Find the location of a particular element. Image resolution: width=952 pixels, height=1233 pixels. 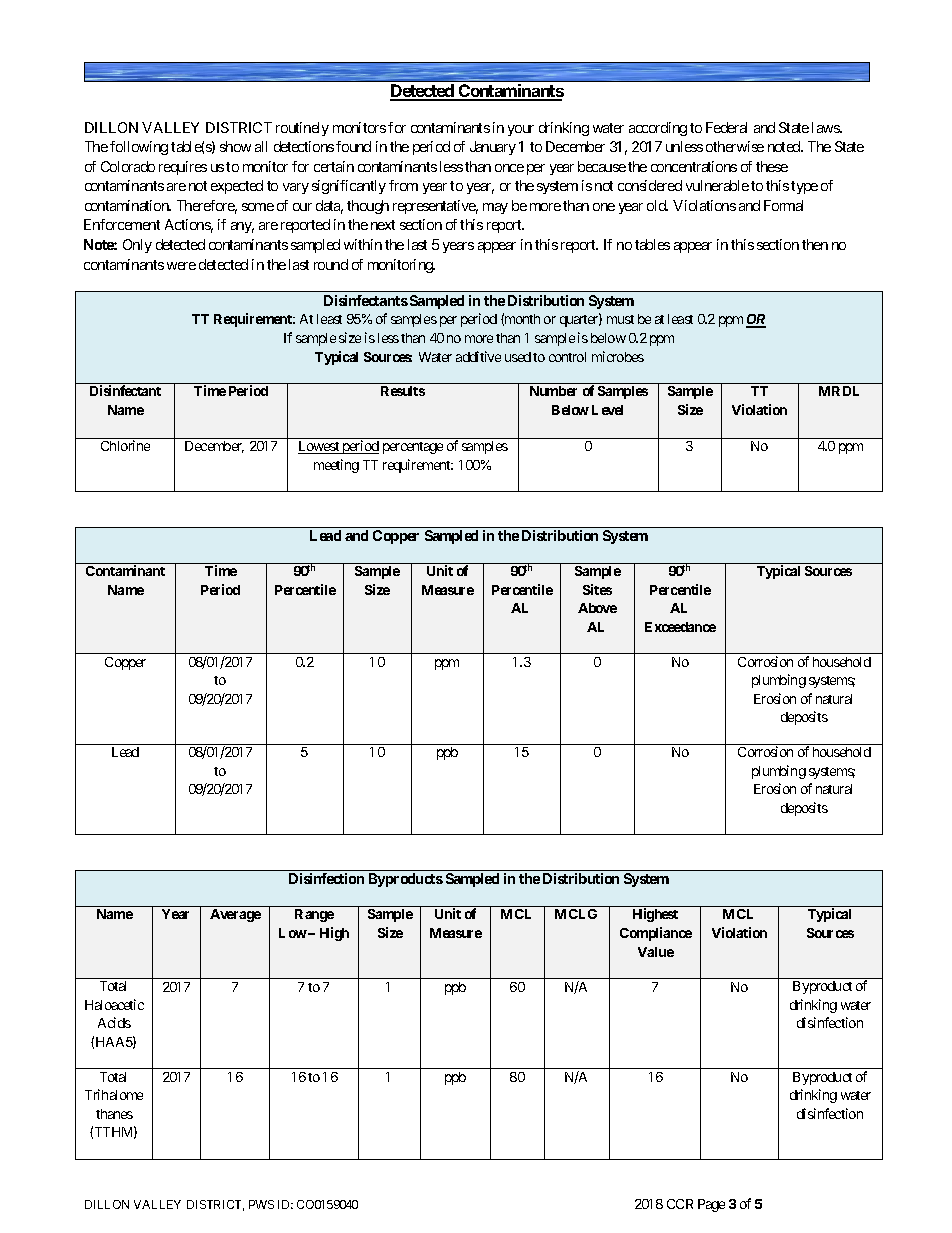

additive is located at coordinates (478, 356).
